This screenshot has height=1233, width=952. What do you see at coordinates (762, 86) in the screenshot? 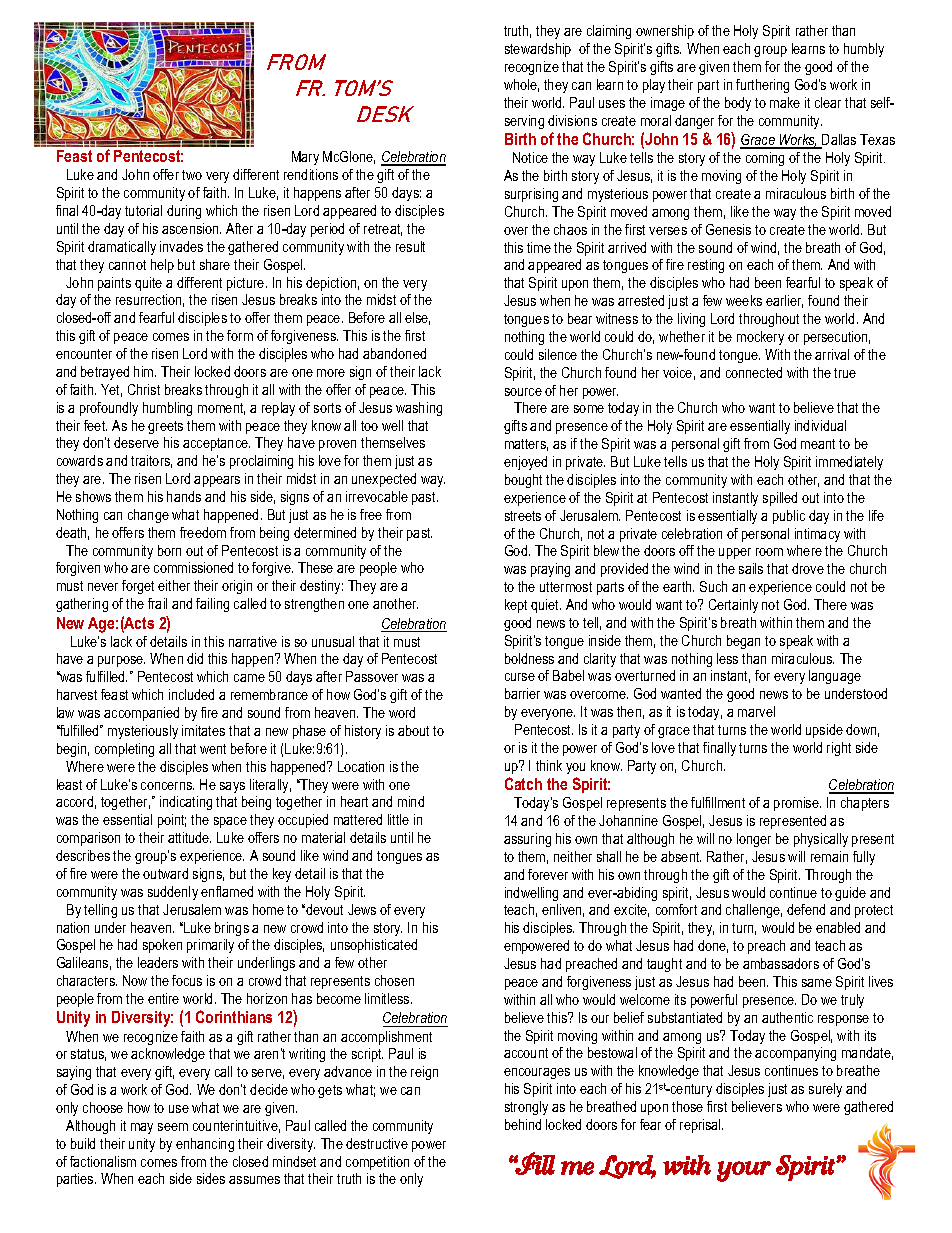
I see `furthering` at bounding box center [762, 86].
